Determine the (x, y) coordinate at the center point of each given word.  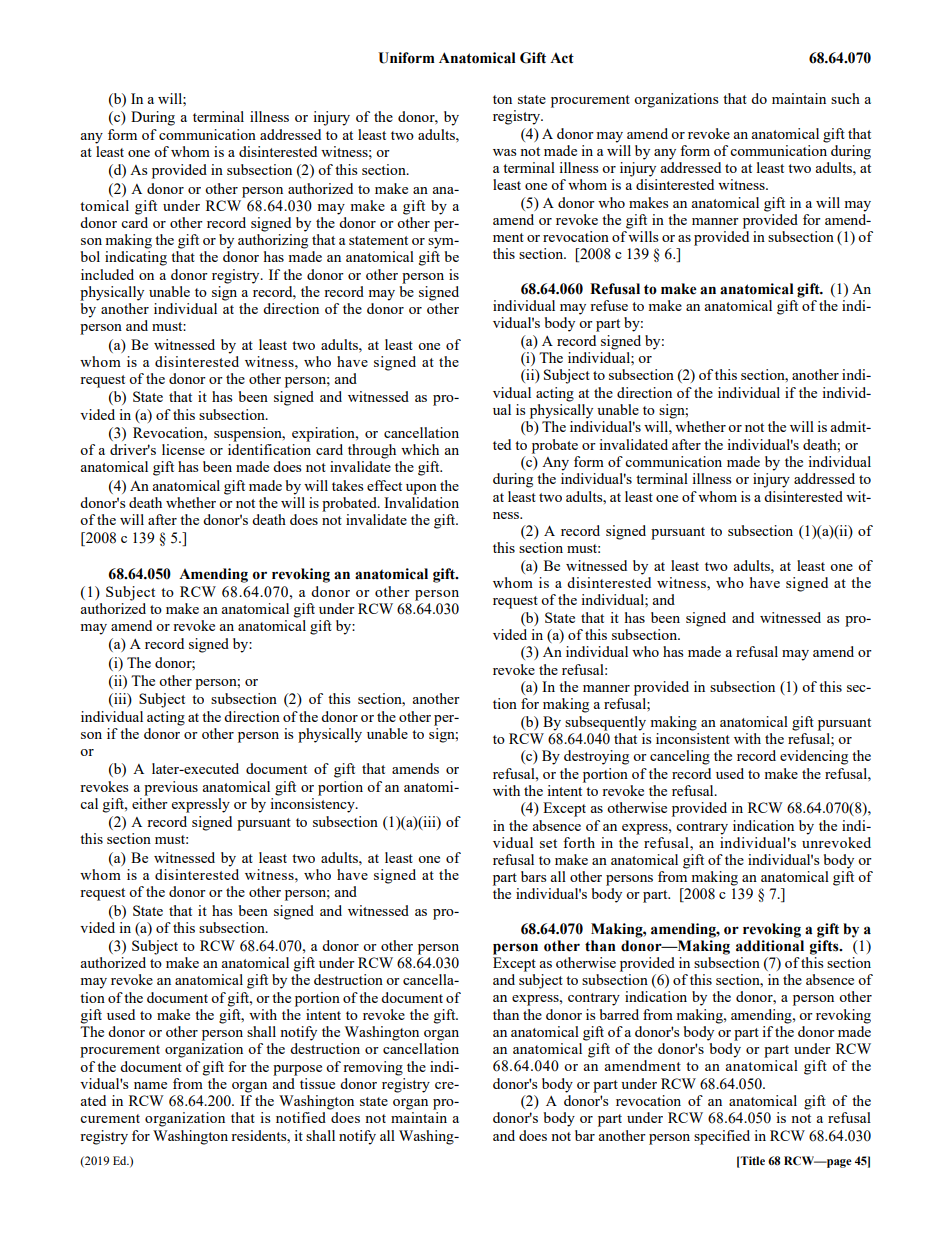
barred (619, 1014)
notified (301, 1117)
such (845, 98)
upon (421, 489)
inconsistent (693, 738)
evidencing (814, 757)
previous (171, 788)
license (183, 449)
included (107, 274)
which (420, 449)
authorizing (273, 241)
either (150, 802)
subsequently (605, 723)
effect (384, 485)
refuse (609, 305)
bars (533, 876)
